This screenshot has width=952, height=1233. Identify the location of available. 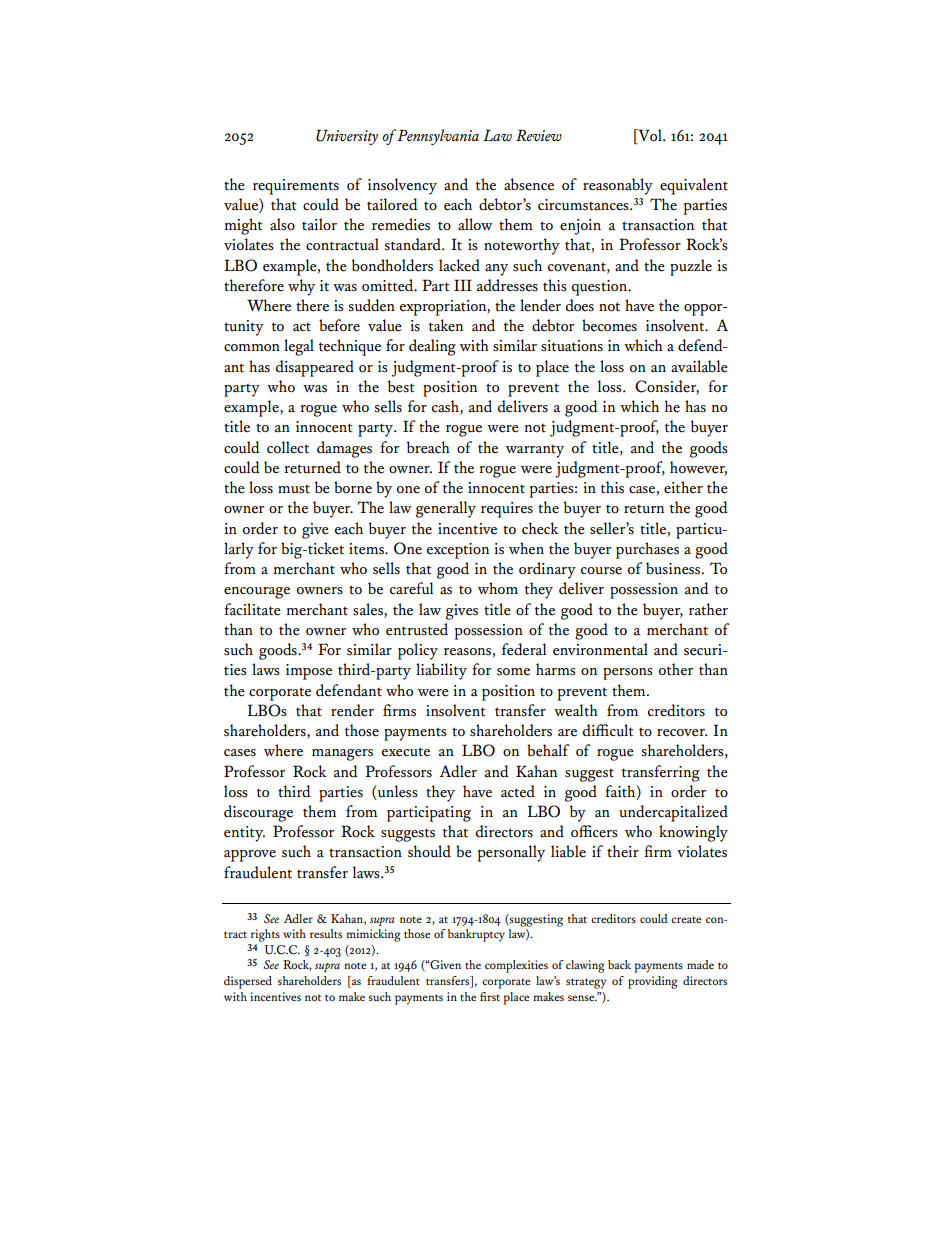
(699, 366).
